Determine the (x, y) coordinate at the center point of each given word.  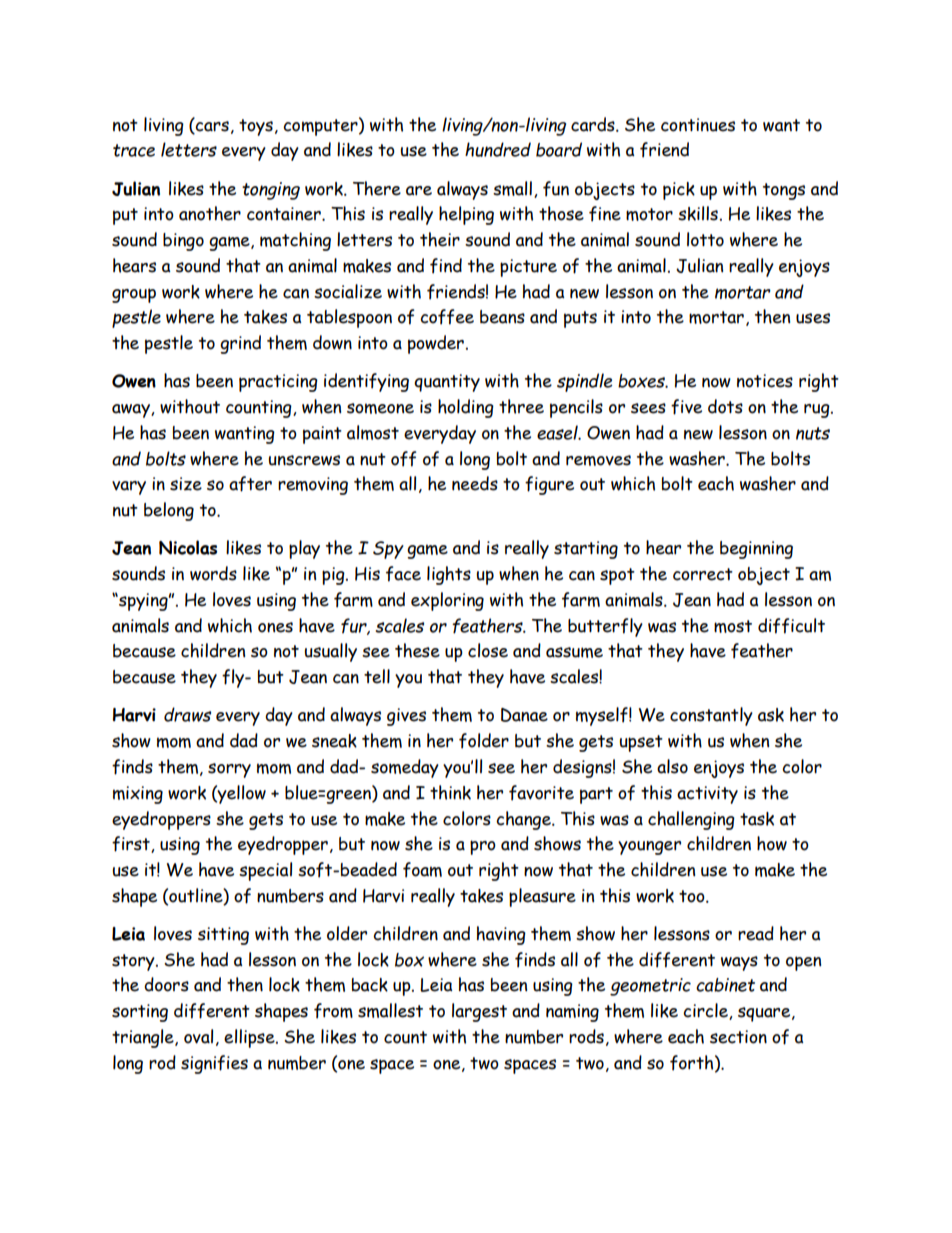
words (213, 573)
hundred (498, 149)
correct (703, 574)
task (757, 819)
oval (198, 1036)
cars (211, 127)
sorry (229, 770)
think (450, 792)
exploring (447, 601)
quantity (447, 383)
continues (698, 125)
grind (240, 344)
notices (765, 381)
